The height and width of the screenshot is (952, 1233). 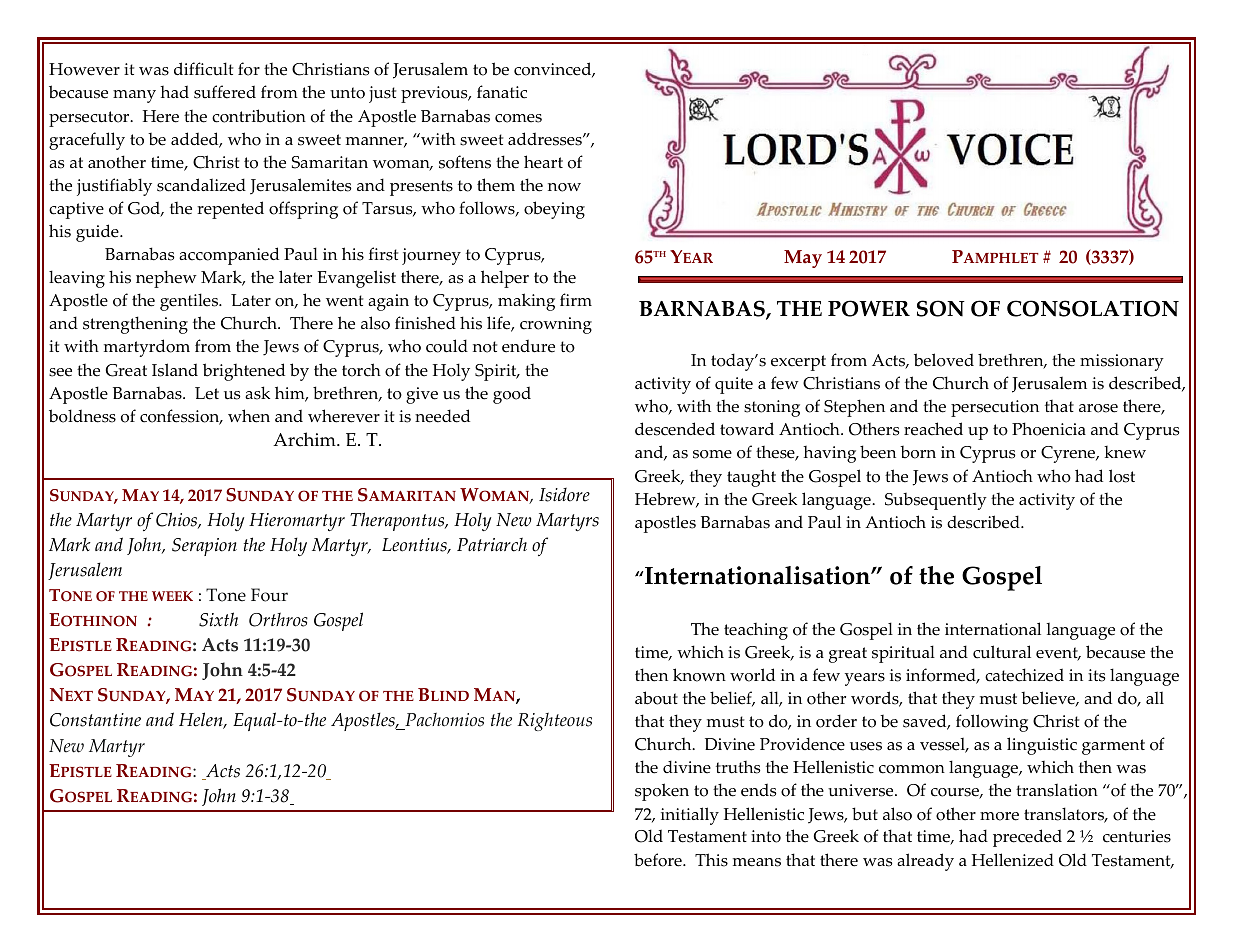 What do you see at coordinates (576, 299) in the screenshot?
I see `firm` at bounding box center [576, 299].
